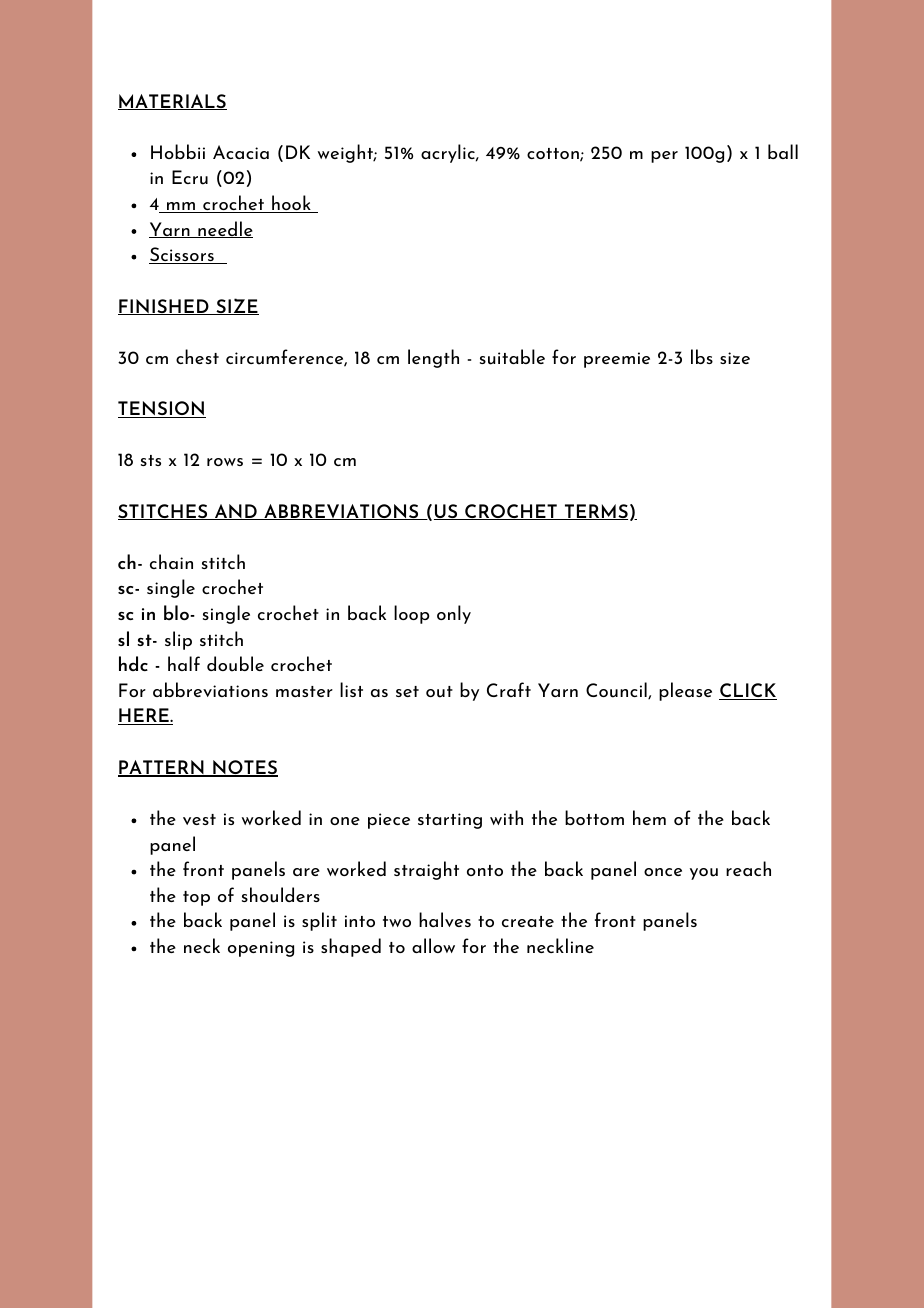 The width and height of the screenshot is (924, 1309). I want to click on double, so click(235, 664).
